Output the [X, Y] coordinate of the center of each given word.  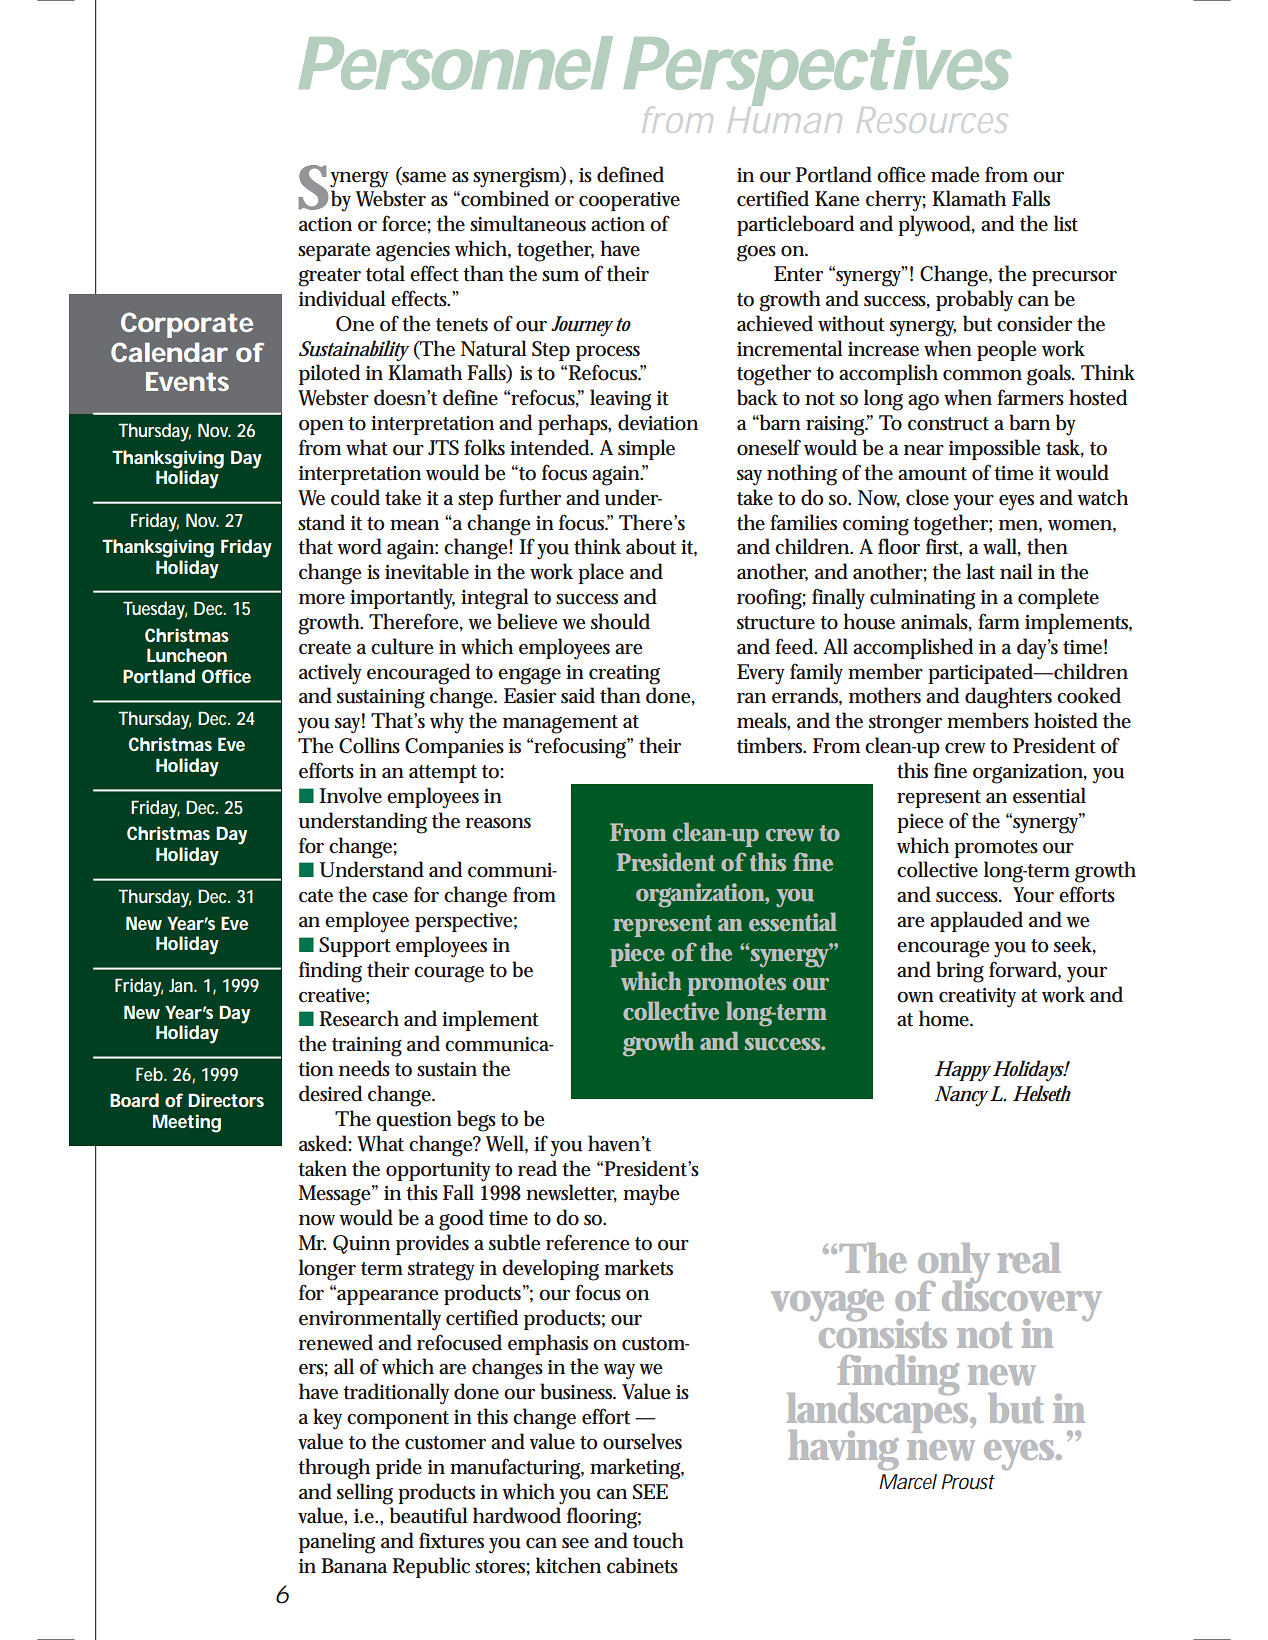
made [955, 174]
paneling [337, 1543]
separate [334, 252]
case [390, 897]
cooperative [629, 201]
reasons [498, 823]
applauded [976, 921]
